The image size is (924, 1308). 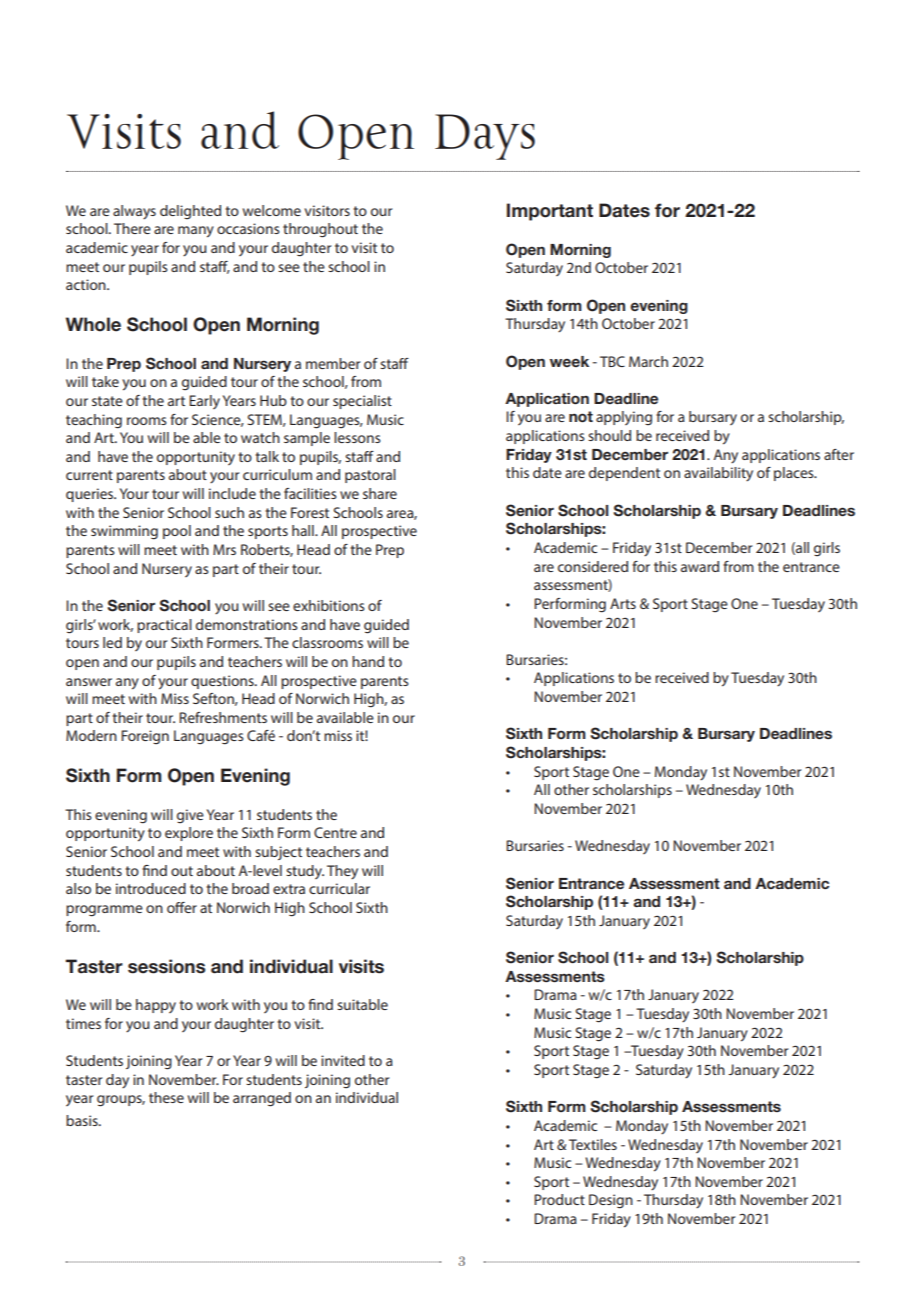 What do you see at coordinates (611, 1201) in the document?
I see `Design` at bounding box center [611, 1201].
